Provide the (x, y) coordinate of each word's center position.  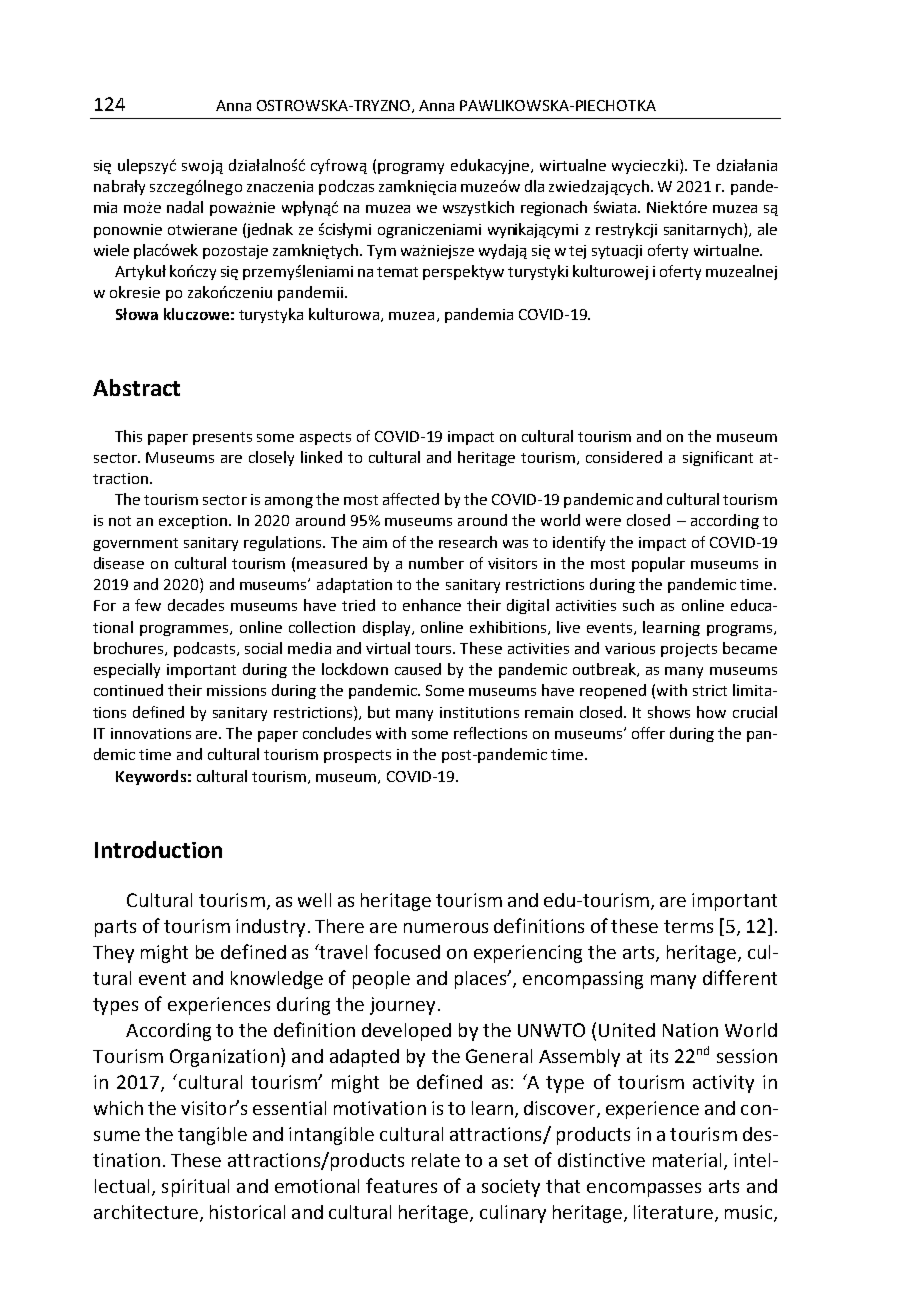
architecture (146, 1212)
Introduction (158, 849)
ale (767, 229)
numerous (446, 928)
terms (688, 926)
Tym (381, 252)
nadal (185, 207)
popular (658, 564)
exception (194, 522)
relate (436, 1160)
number (436, 563)
